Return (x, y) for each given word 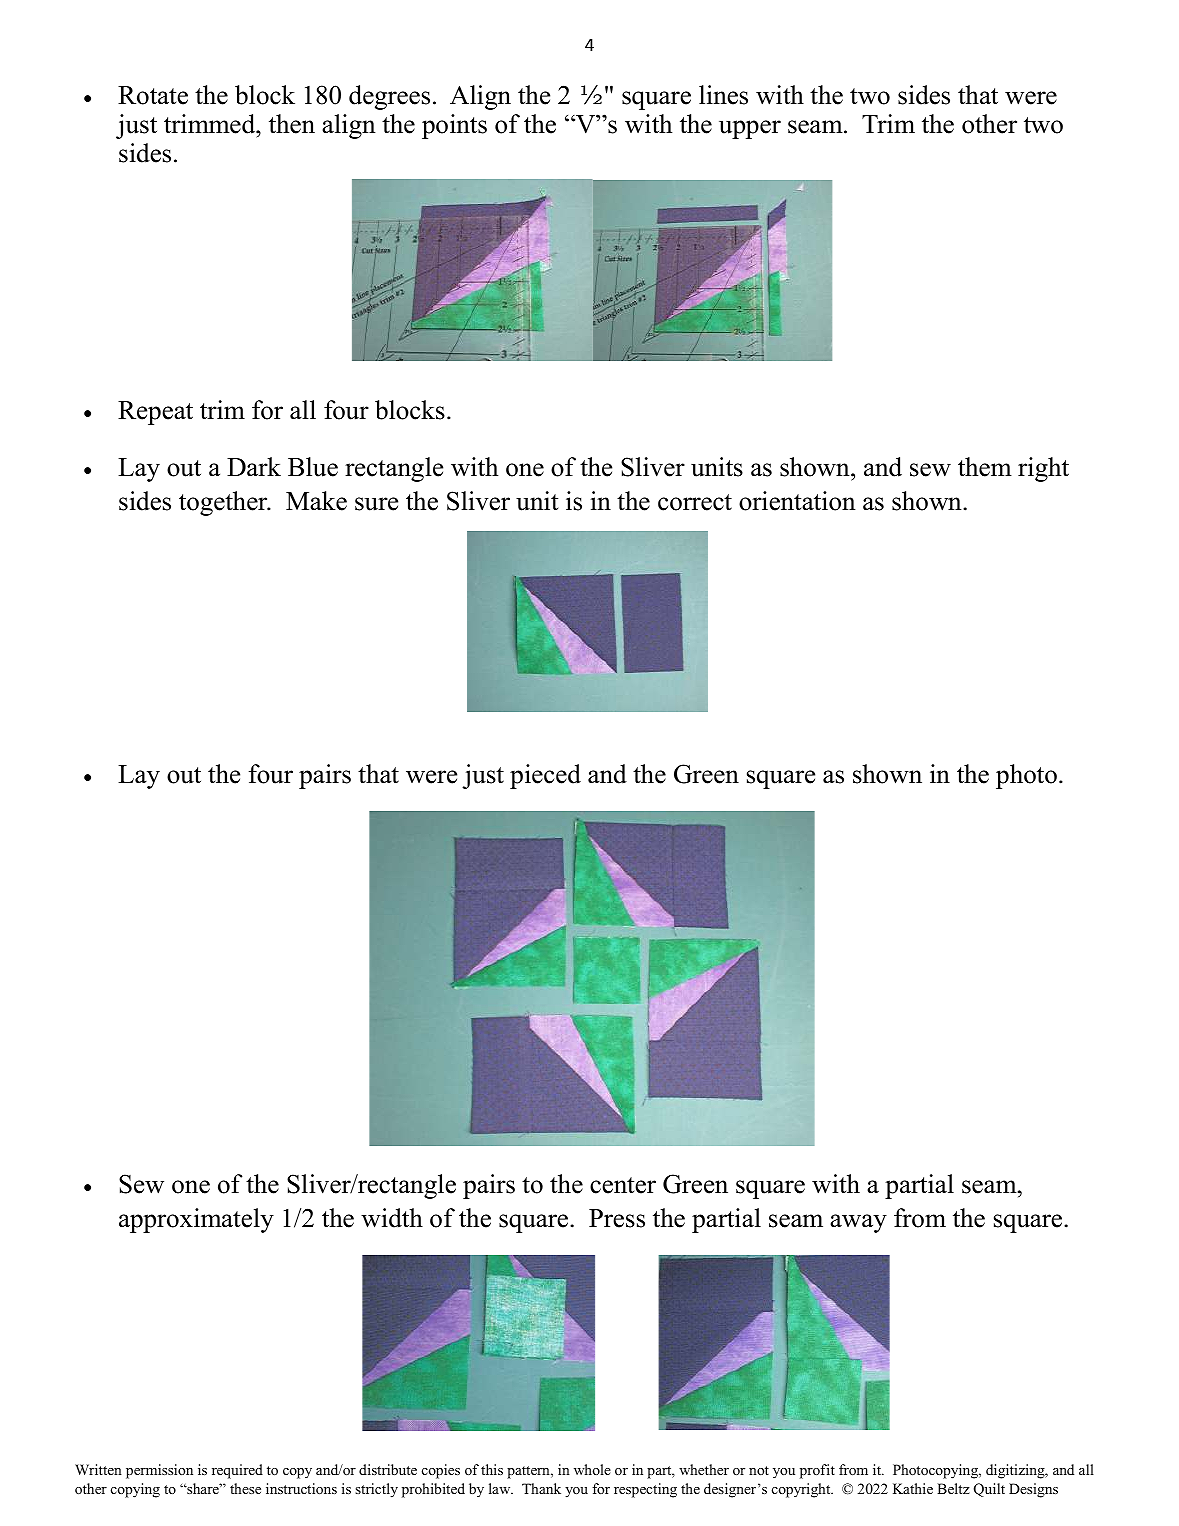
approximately (196, 1220)
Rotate (153, 95)
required (237, 1471)
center (623, 1185)
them (985, 467)
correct (695, 502)
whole (592, 1469)
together (224, 503)
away (858, 1223)
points (454, 126)
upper (750, 129)
